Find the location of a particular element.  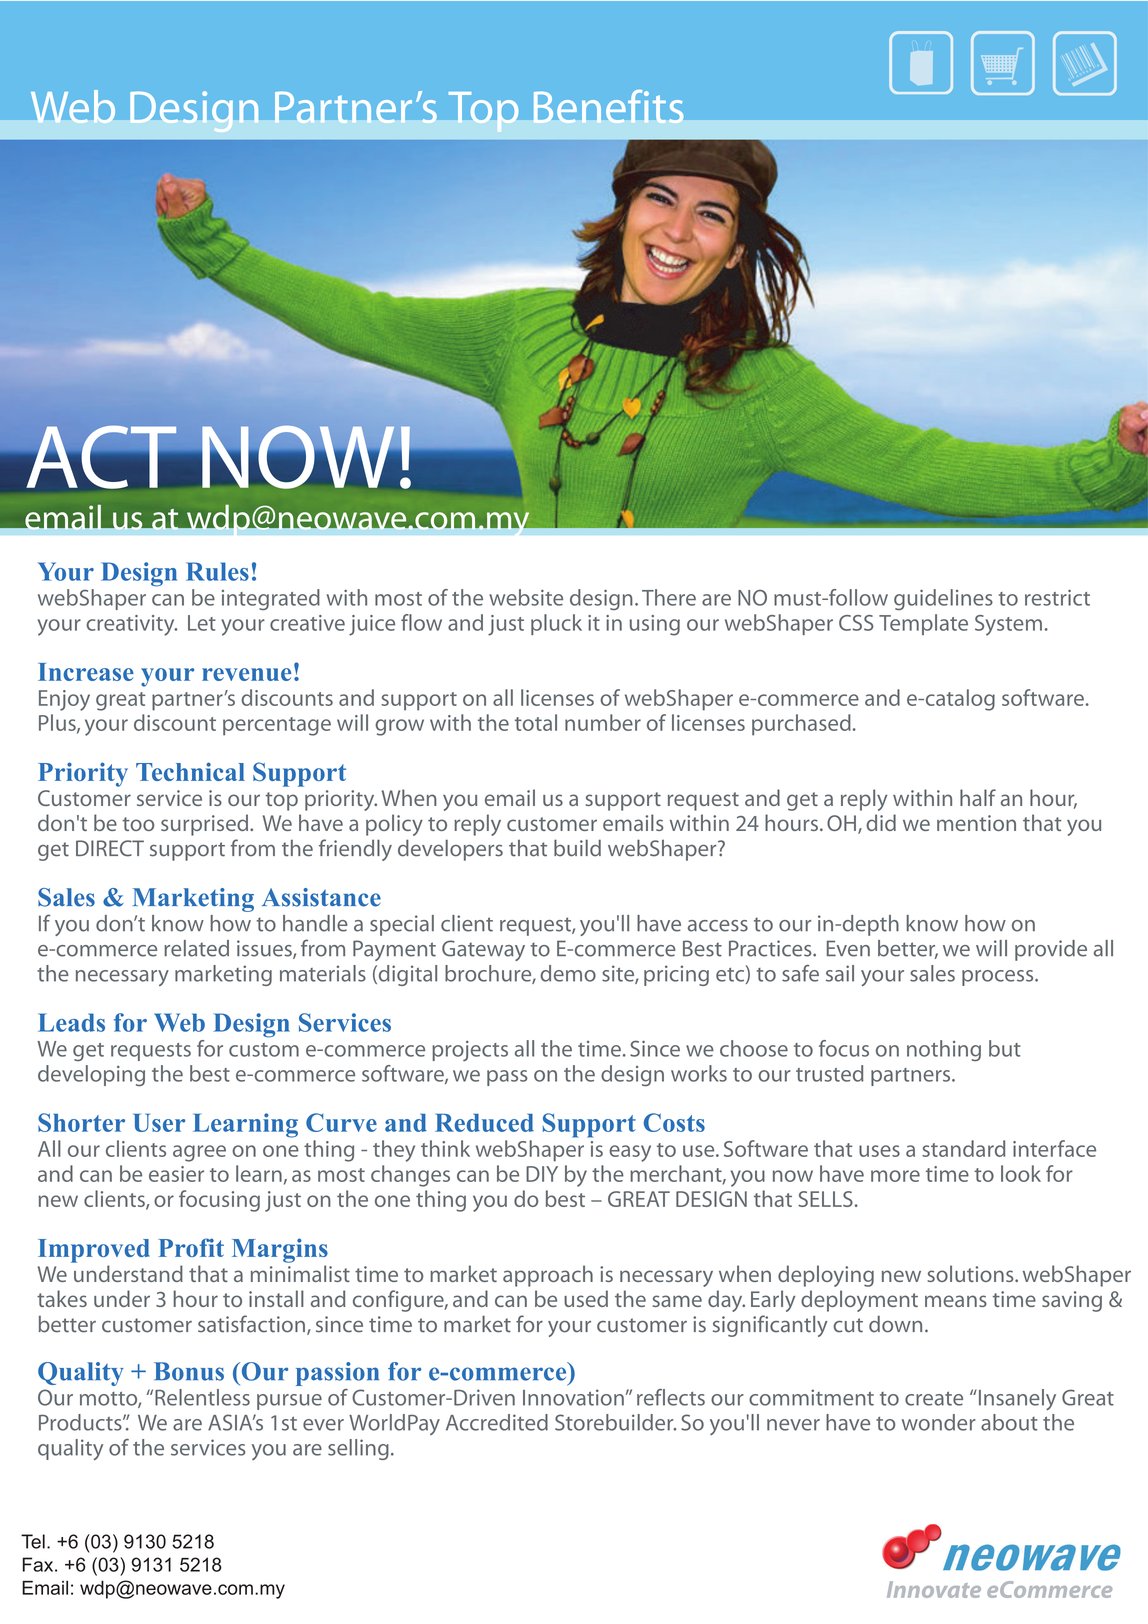

easier is located at coordinates (176, 1174).
